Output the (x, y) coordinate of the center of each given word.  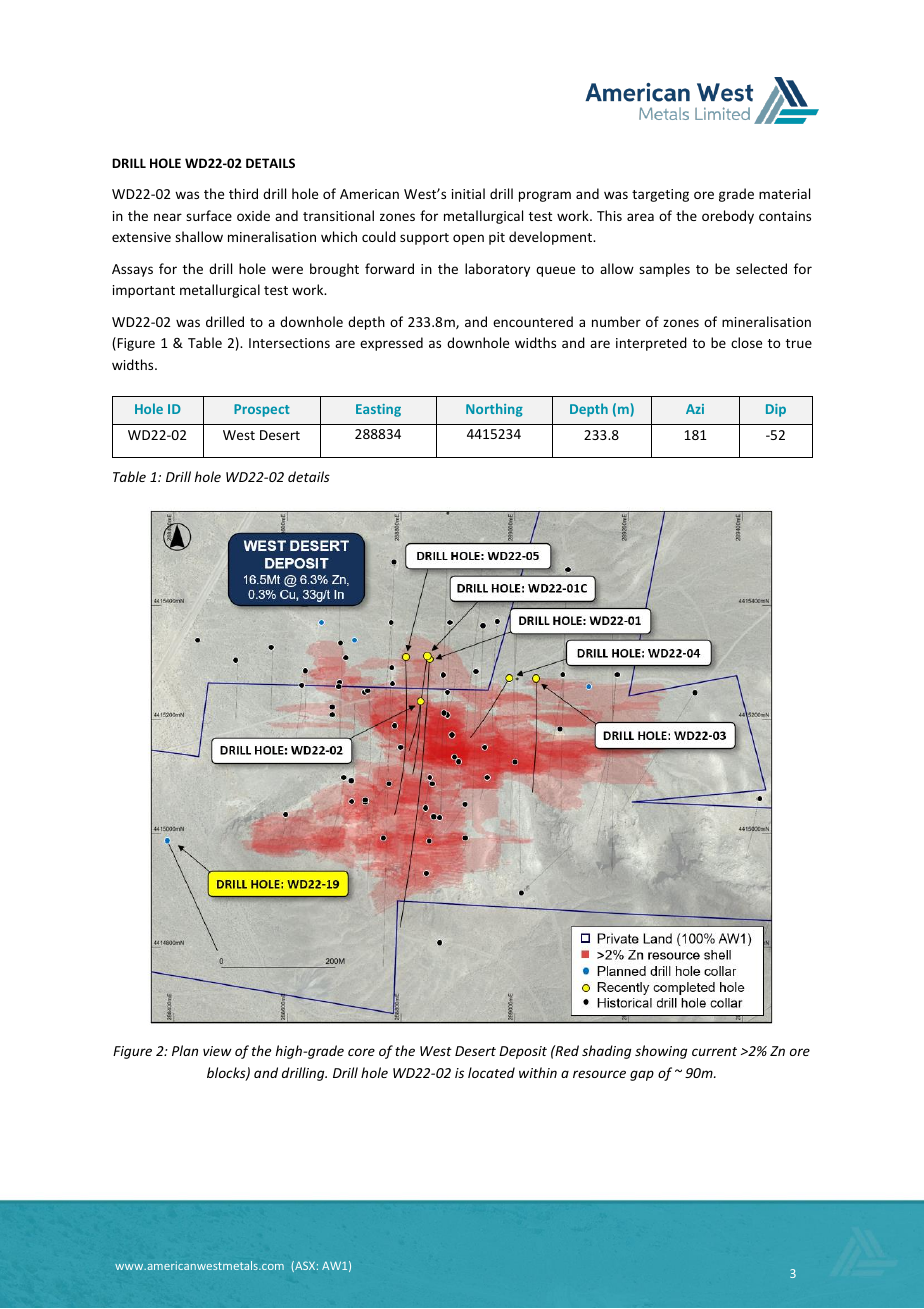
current (714, 1051)
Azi (695, 409)
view (217, 1051)
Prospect (262, 410)
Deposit (523, 1052)
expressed (391, 344)
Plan (185, 1050)
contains (785, 216)
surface (209, 215)
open (468, 239)
